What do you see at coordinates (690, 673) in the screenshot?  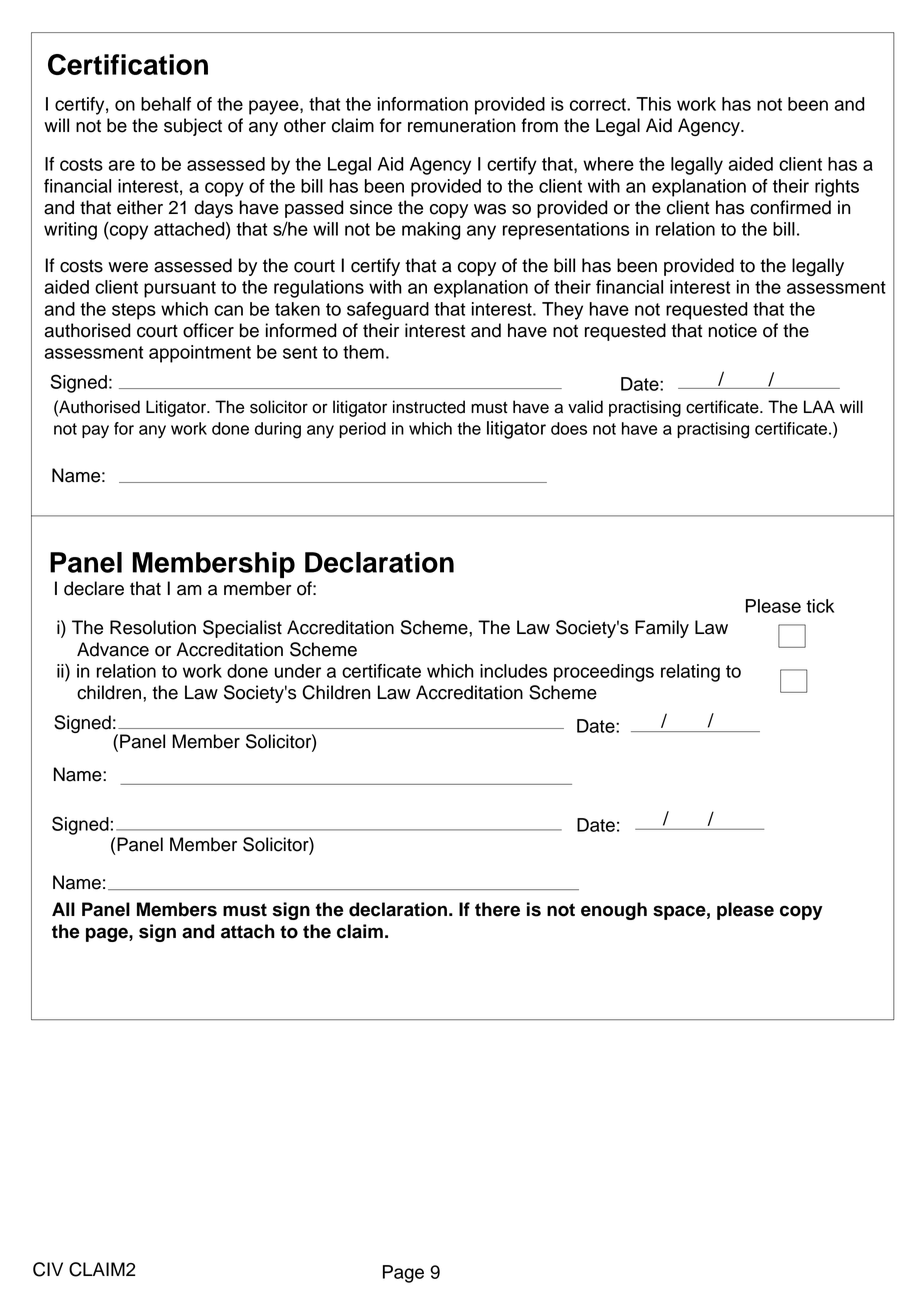 I see `relating` at bounding box center [690, 673].
